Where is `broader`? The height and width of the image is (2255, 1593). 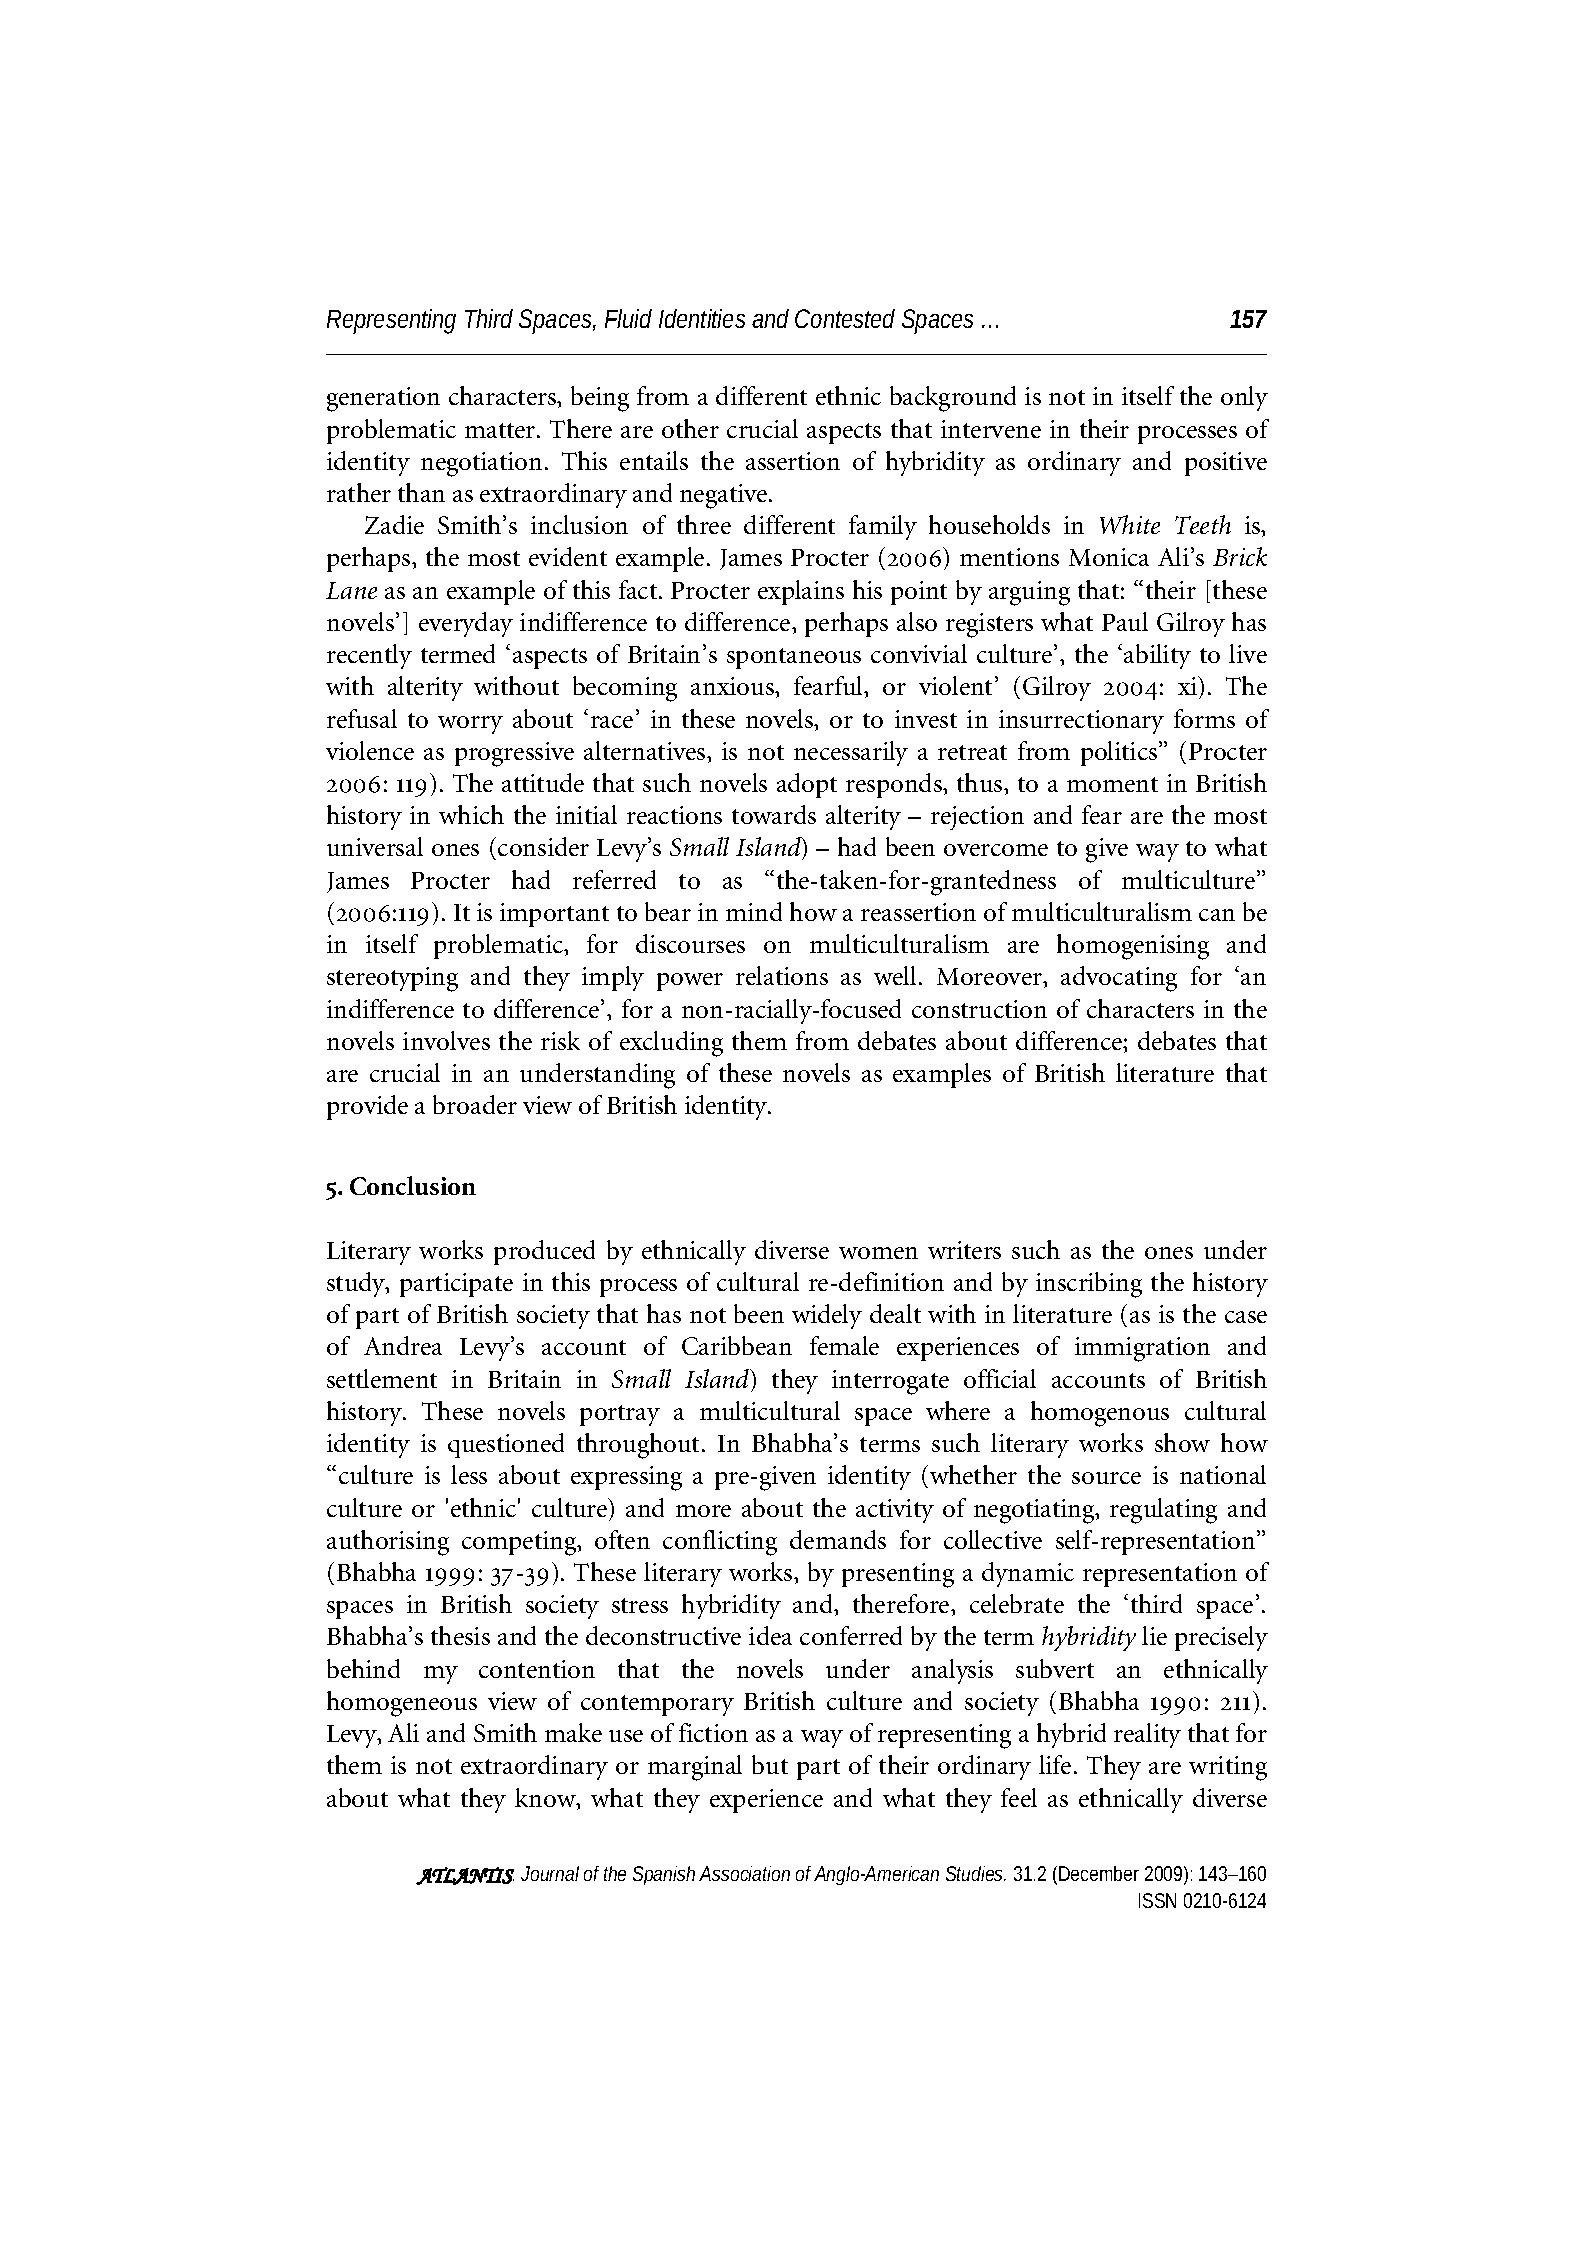 broader is located at coordinates (475, 1104).
